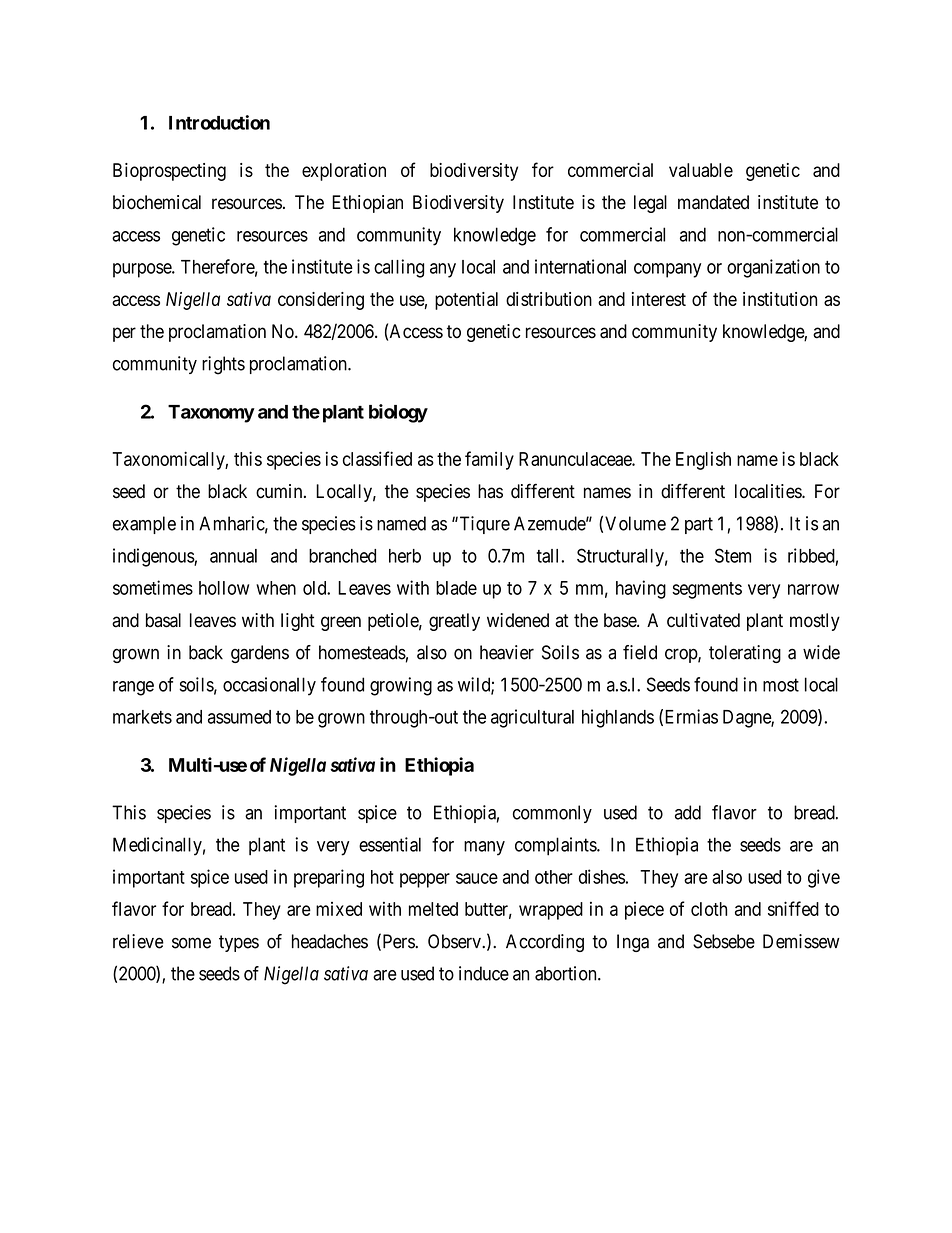 The image size is (952, 1233). What do you see at coordinates (466, 301) in the screenshot?
I see `potential` at bounding box center [466, 301].
